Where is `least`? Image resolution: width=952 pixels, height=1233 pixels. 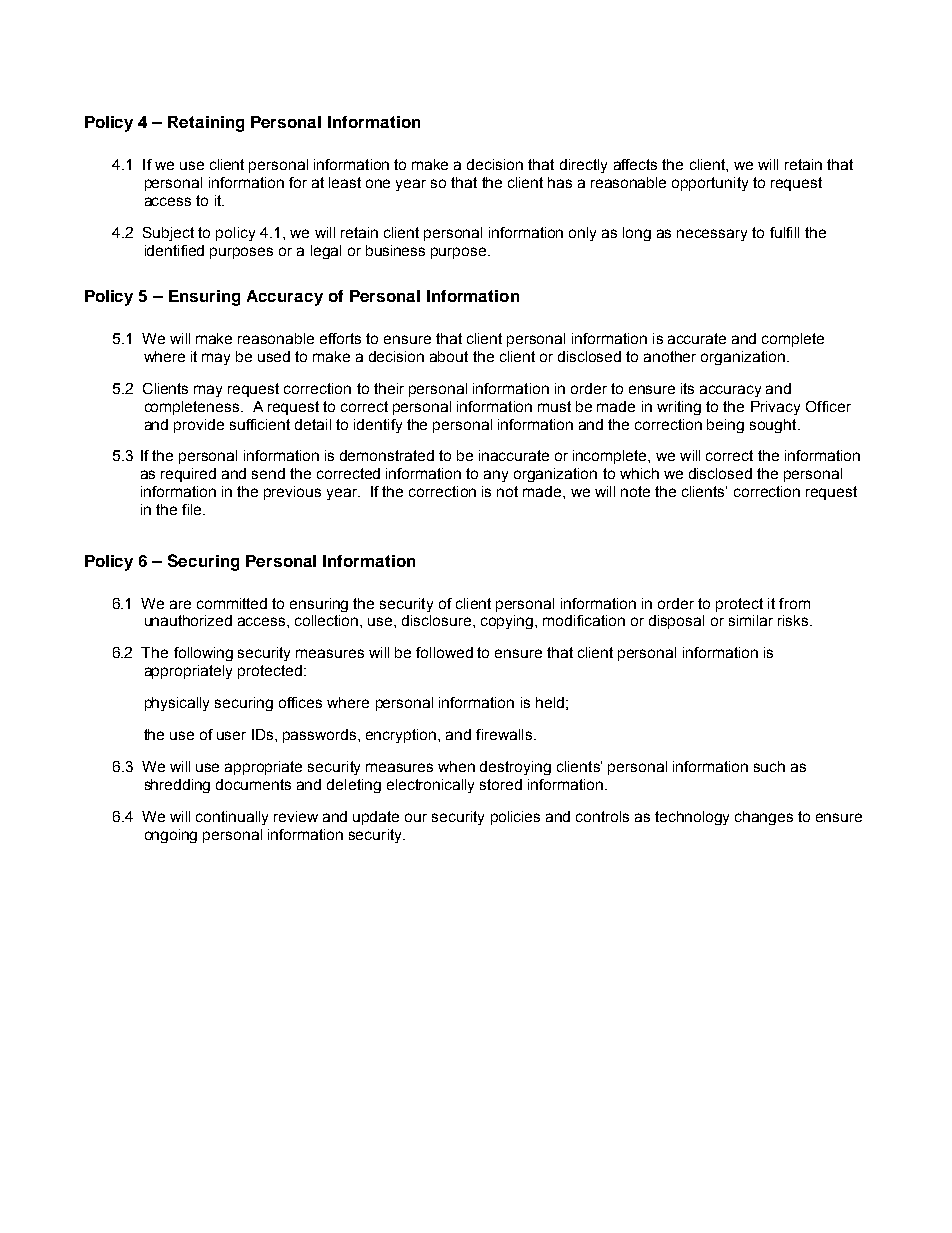 least is located at coordinates (345, 182).
